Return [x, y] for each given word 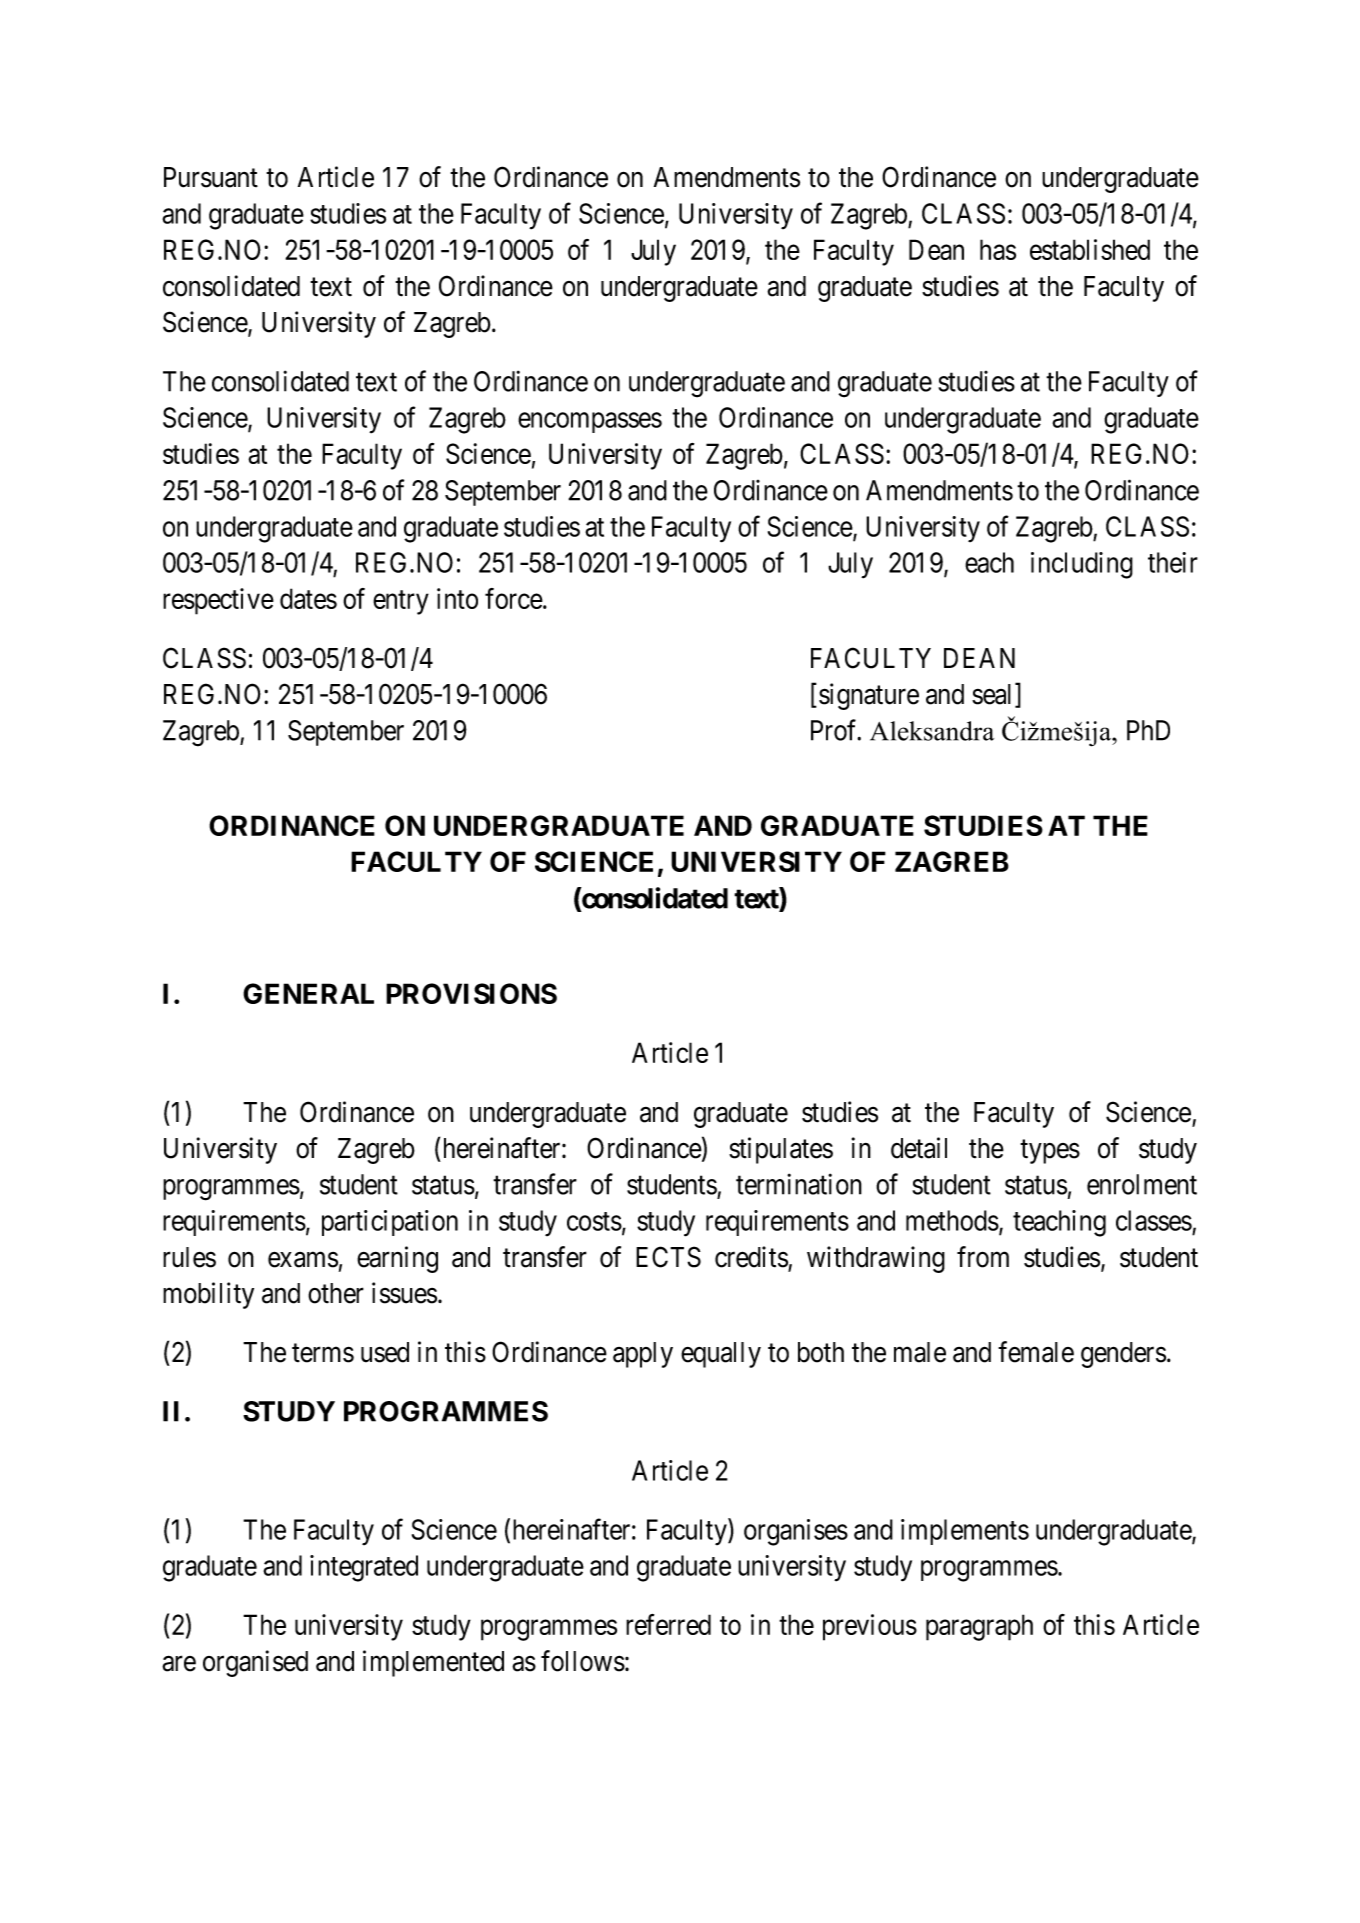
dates [308, 598]
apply [643, 1355]
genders [1123, 1355]
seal [994, 695]
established [1090, 249]
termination [799, 1184]
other [336, 1293]
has [998, 249]
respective [218, 601]
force [514, 598]
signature [869, 696]
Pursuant [211, 177]
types [1050, 1152]
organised [255, 1663]
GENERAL [308, 993]
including [1082, 565]
